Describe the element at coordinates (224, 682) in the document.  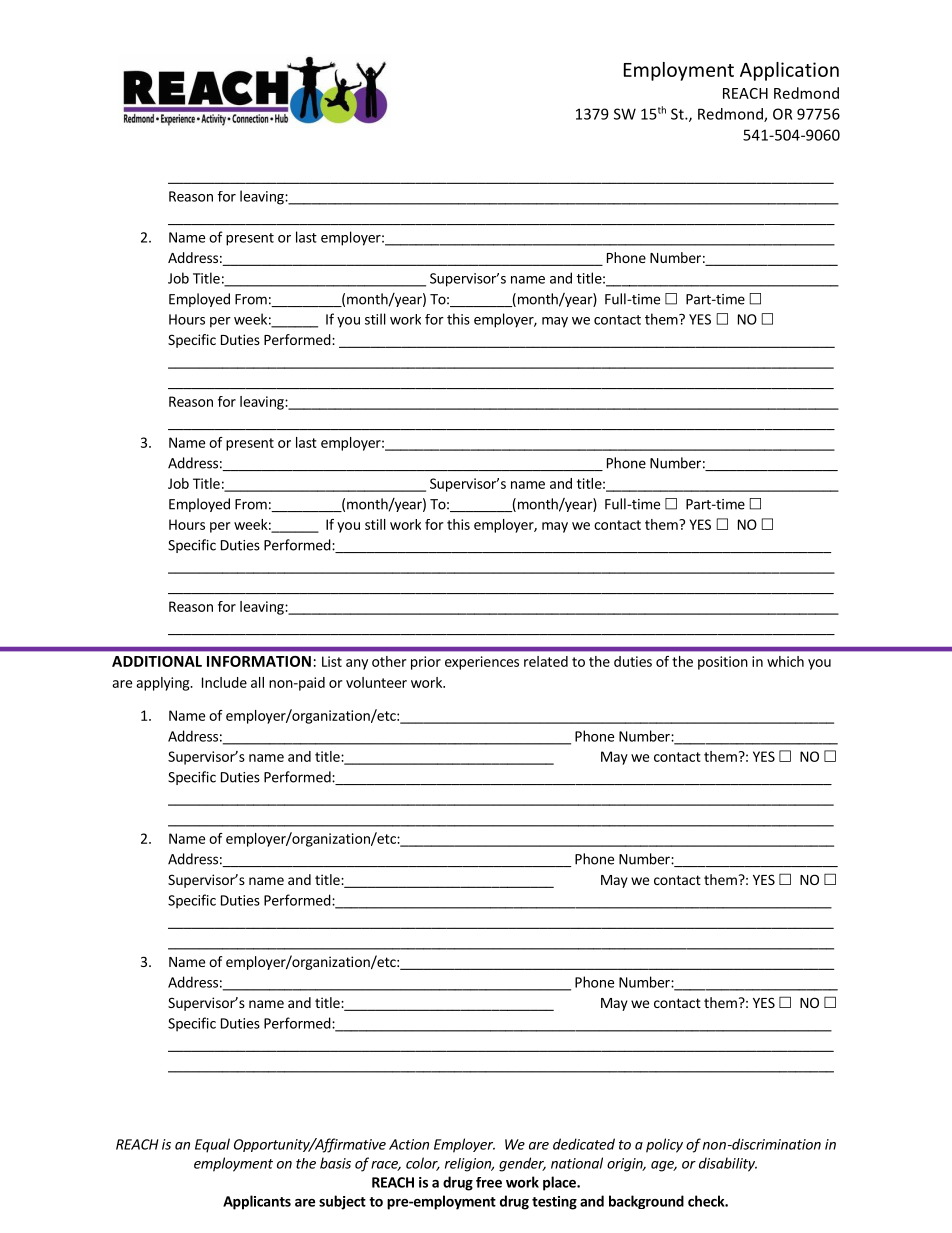
I see `Include` at that location.
